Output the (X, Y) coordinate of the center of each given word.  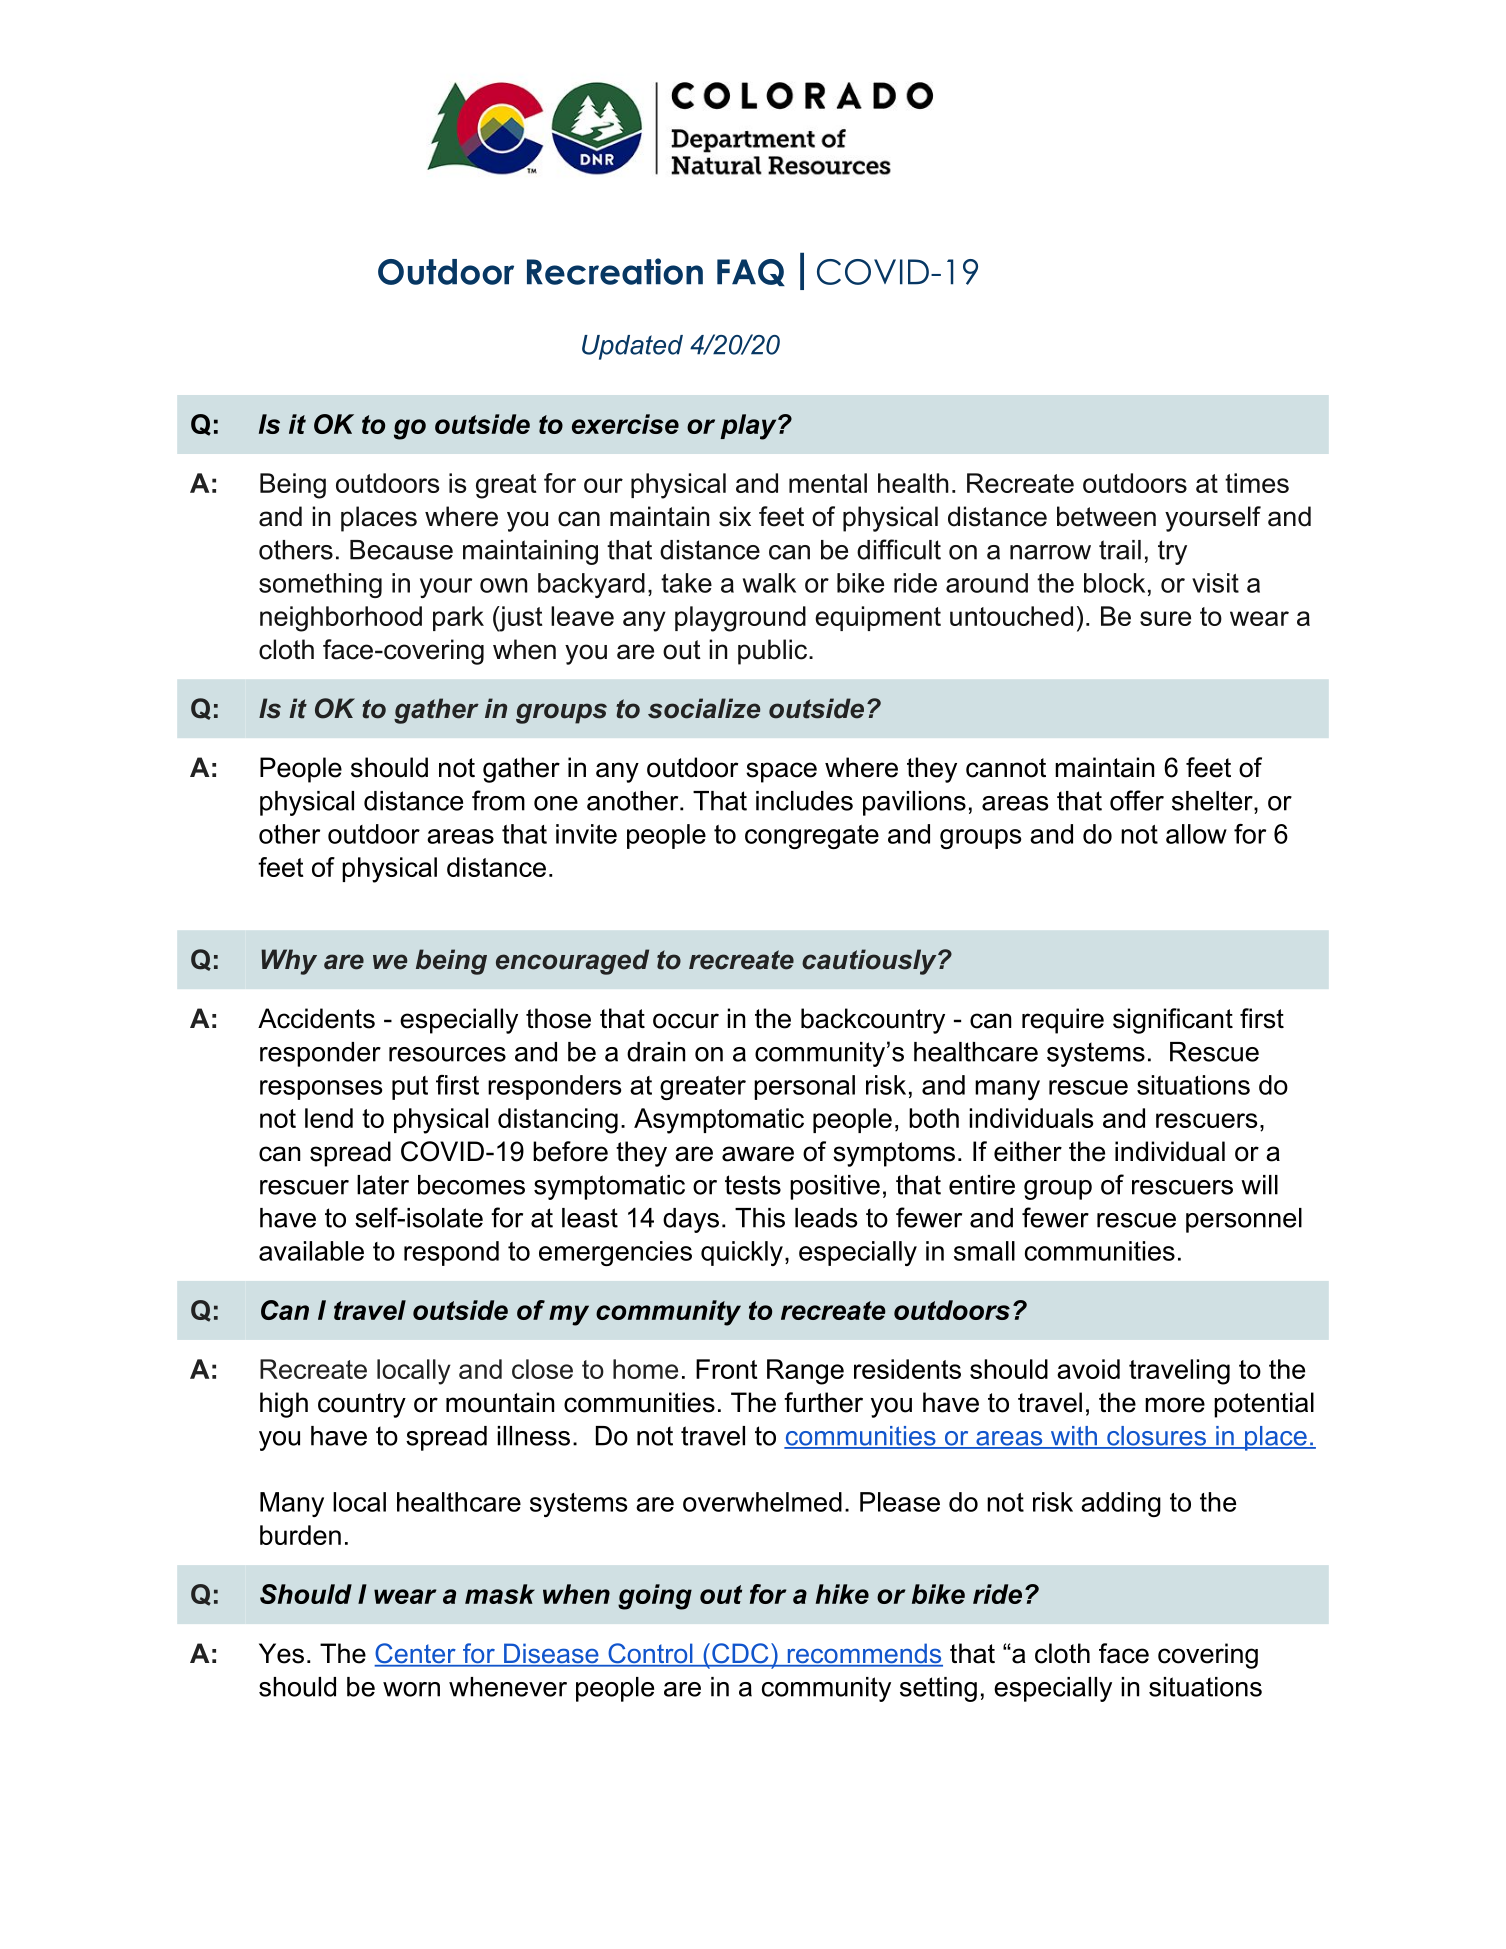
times (1257, 483)
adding (1121, 1504)
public (772, 652)
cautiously (870, 962)
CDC (740, 1654)
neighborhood (341, 619)
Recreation (615, 271)
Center (416, 1654)
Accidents (316, 1018)
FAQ (751, 272)
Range (805, 1372)
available (311, 1251)
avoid (1088, 1369)
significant (1173, 1021)
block (1114, 583)
